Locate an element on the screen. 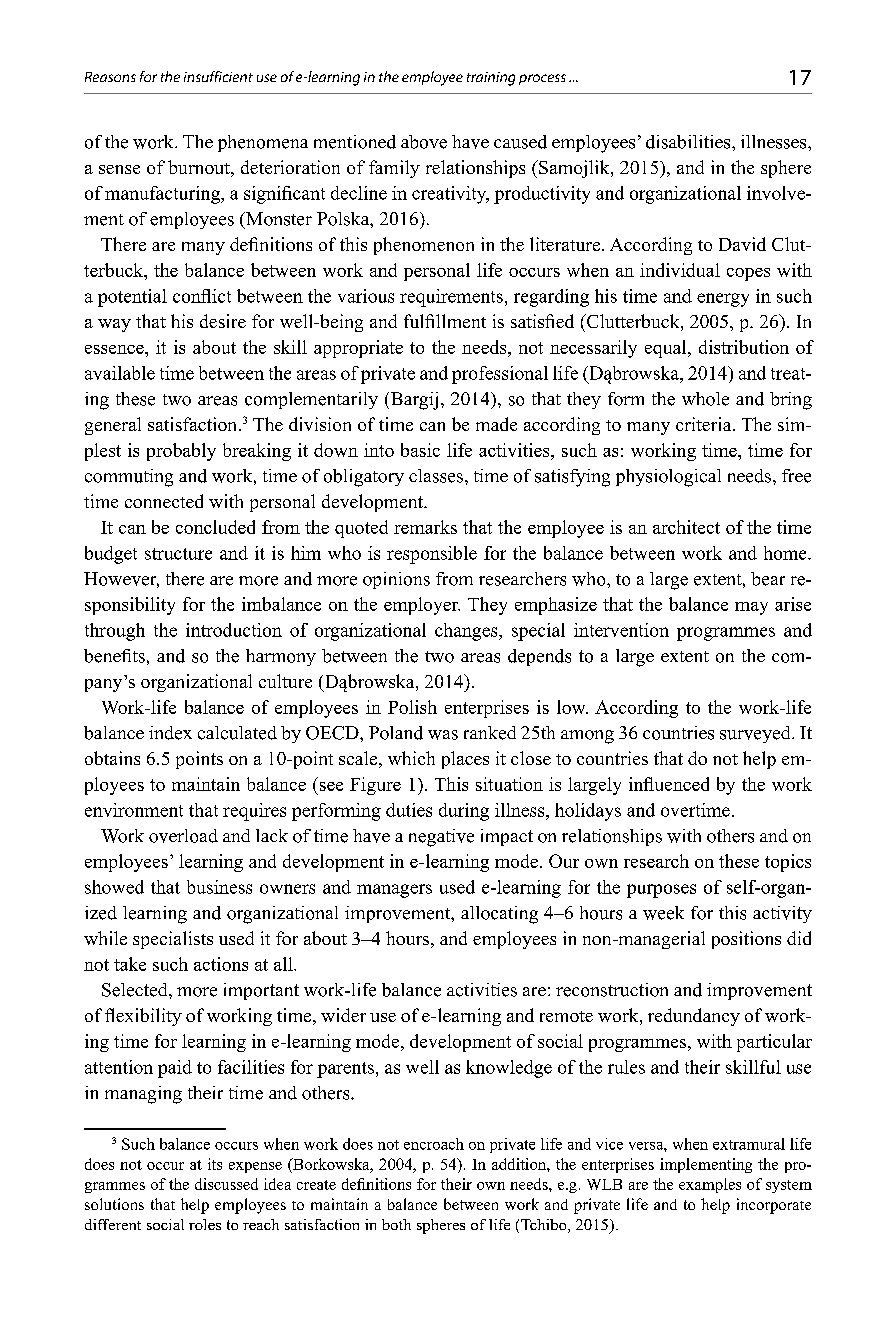  encroach is located at coordinates (434, 1144).
